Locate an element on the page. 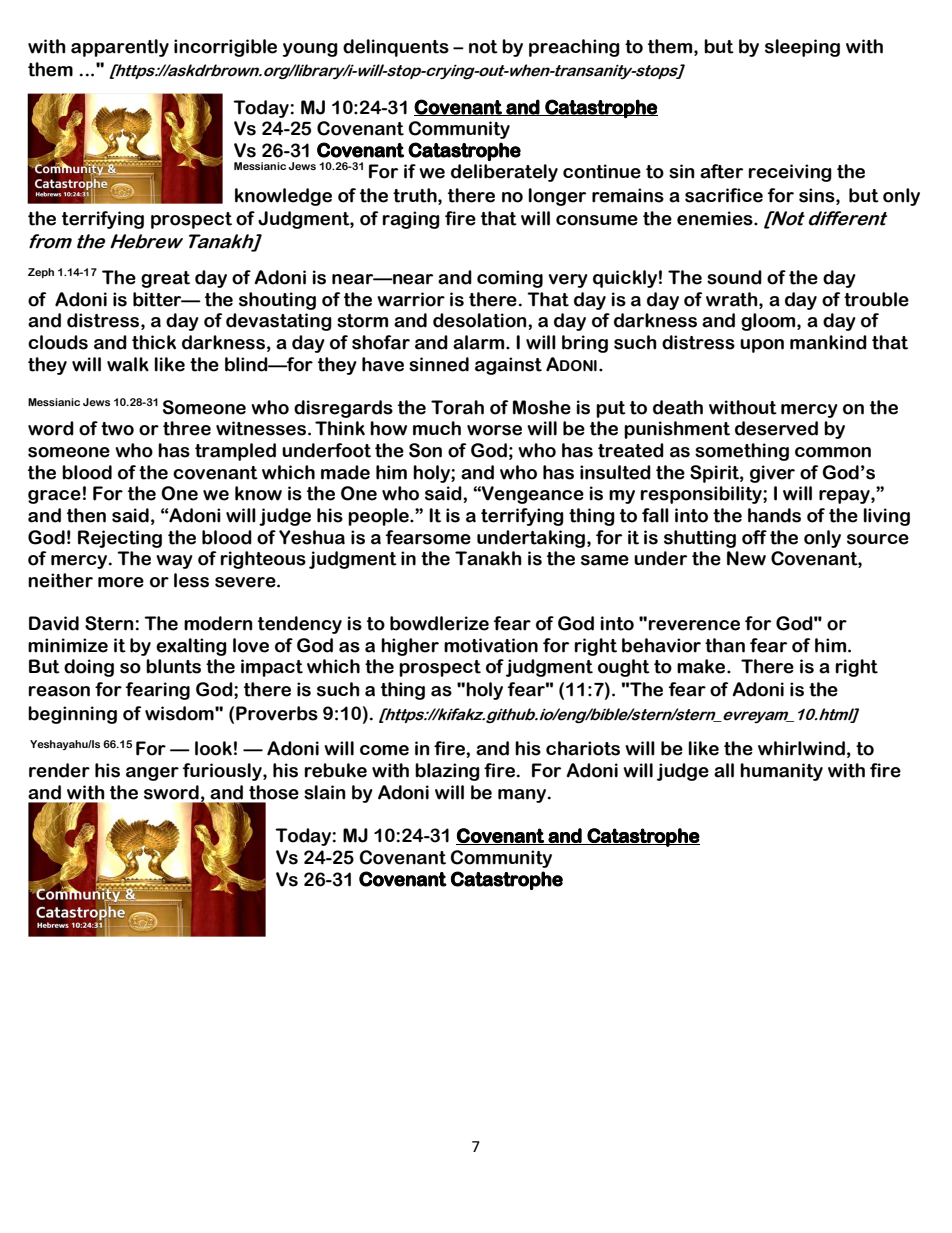 Image resolution: width=952 pixels, height=1233 pixels. more is located at coordinates (121, 582).
